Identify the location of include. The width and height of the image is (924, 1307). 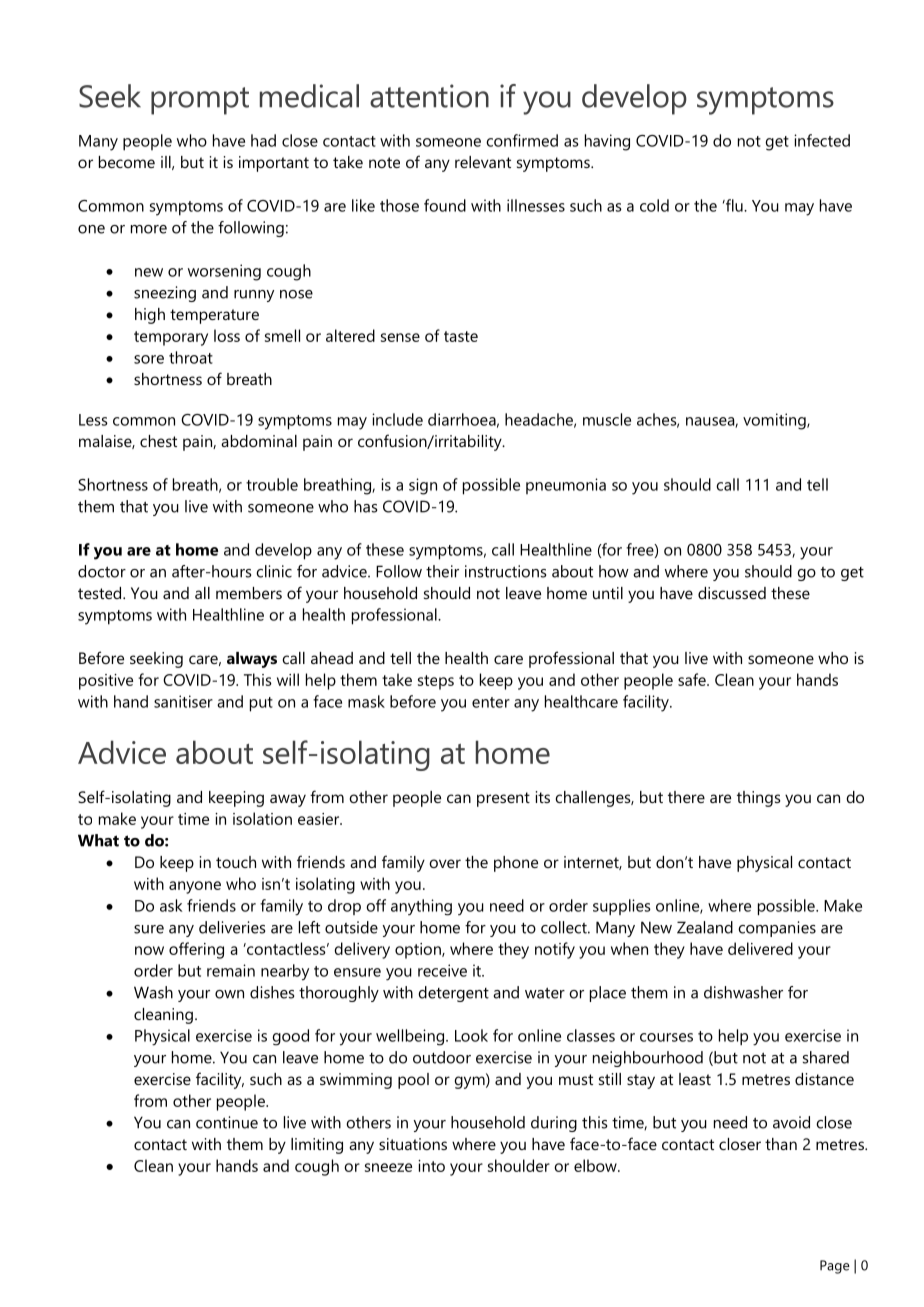
(397, 419).
